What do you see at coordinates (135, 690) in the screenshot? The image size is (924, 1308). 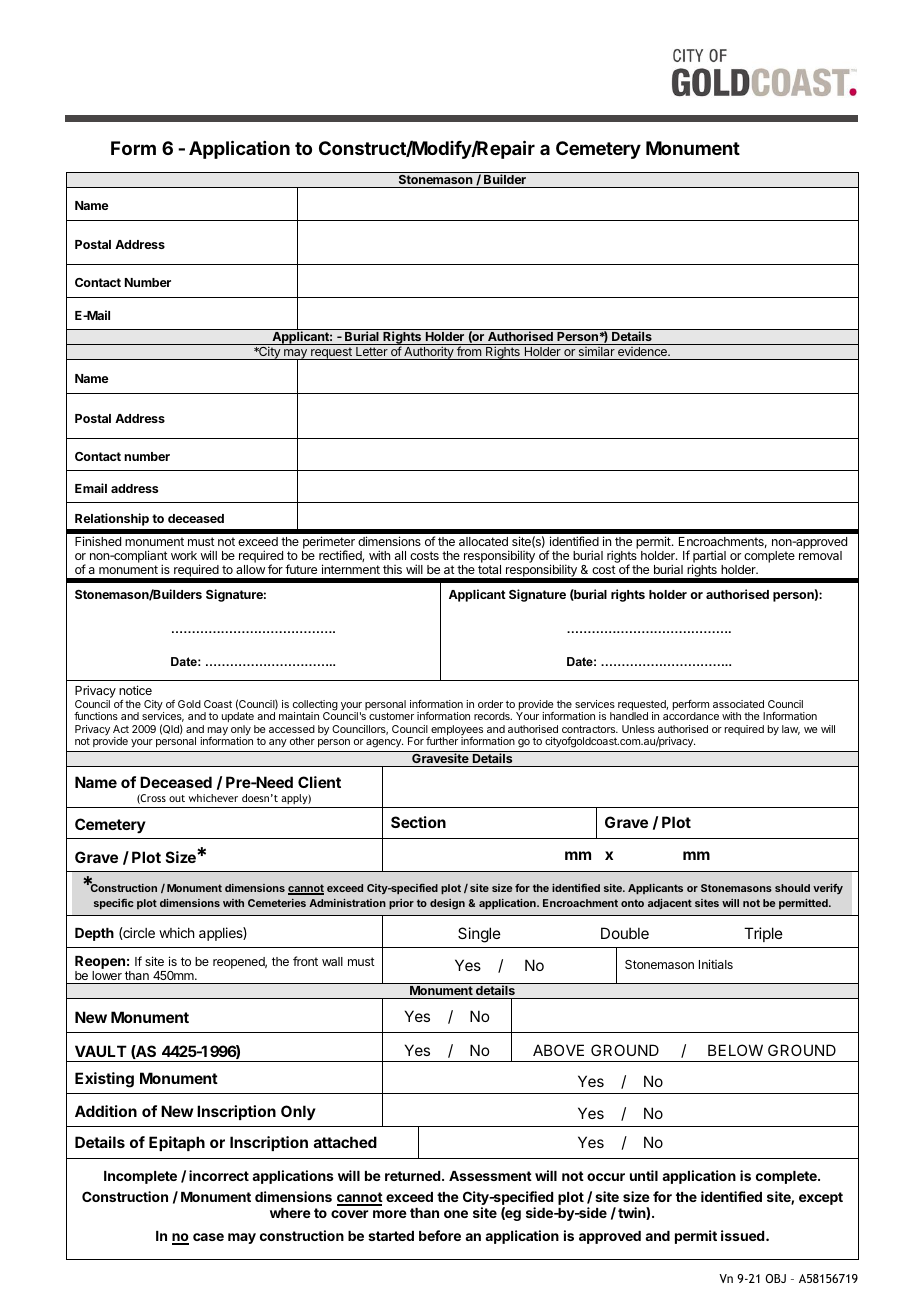 I see `notice` at bounding box center [135, 690].
